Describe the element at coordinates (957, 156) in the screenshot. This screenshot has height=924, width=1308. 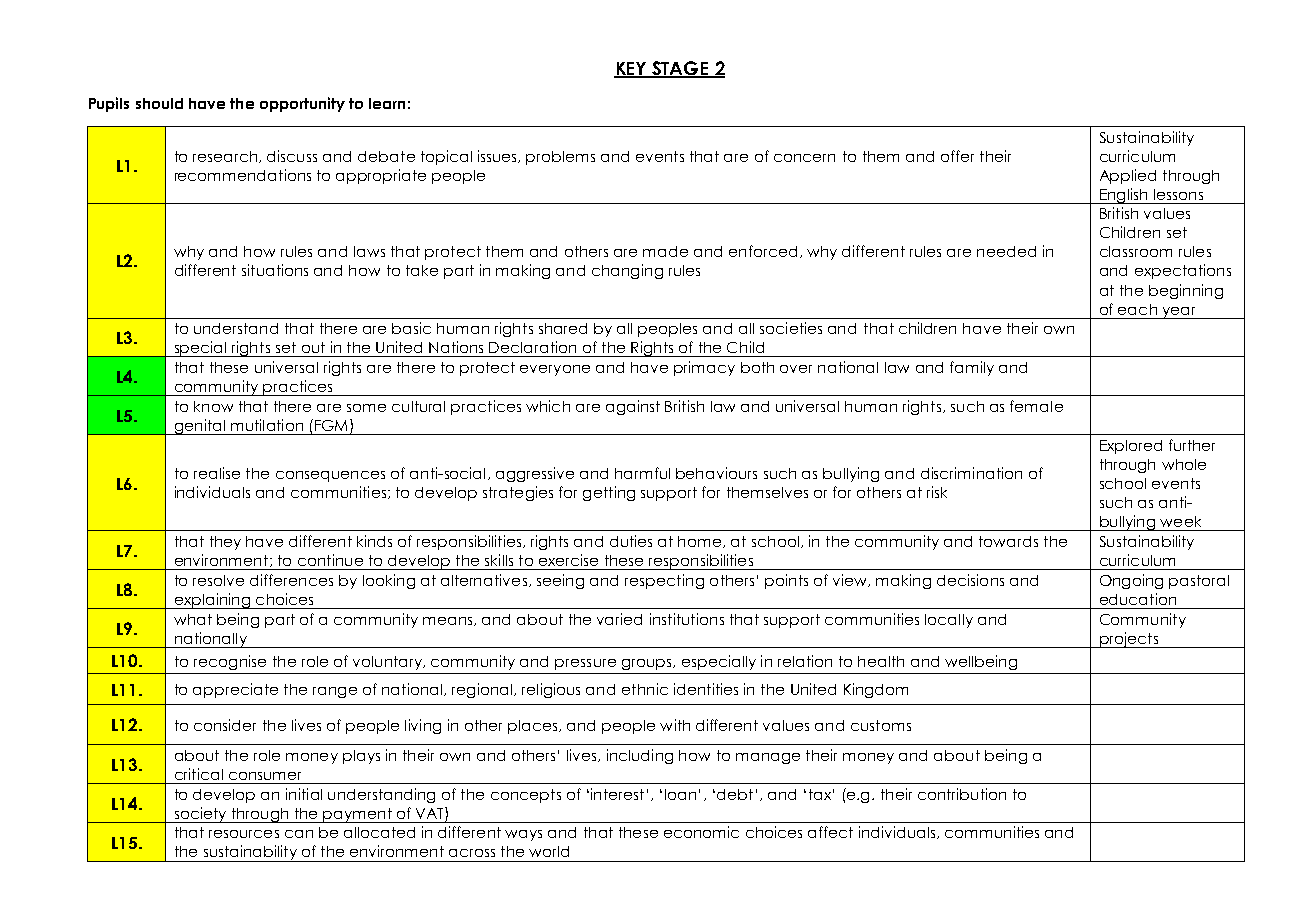
I see `offer` at that location.
